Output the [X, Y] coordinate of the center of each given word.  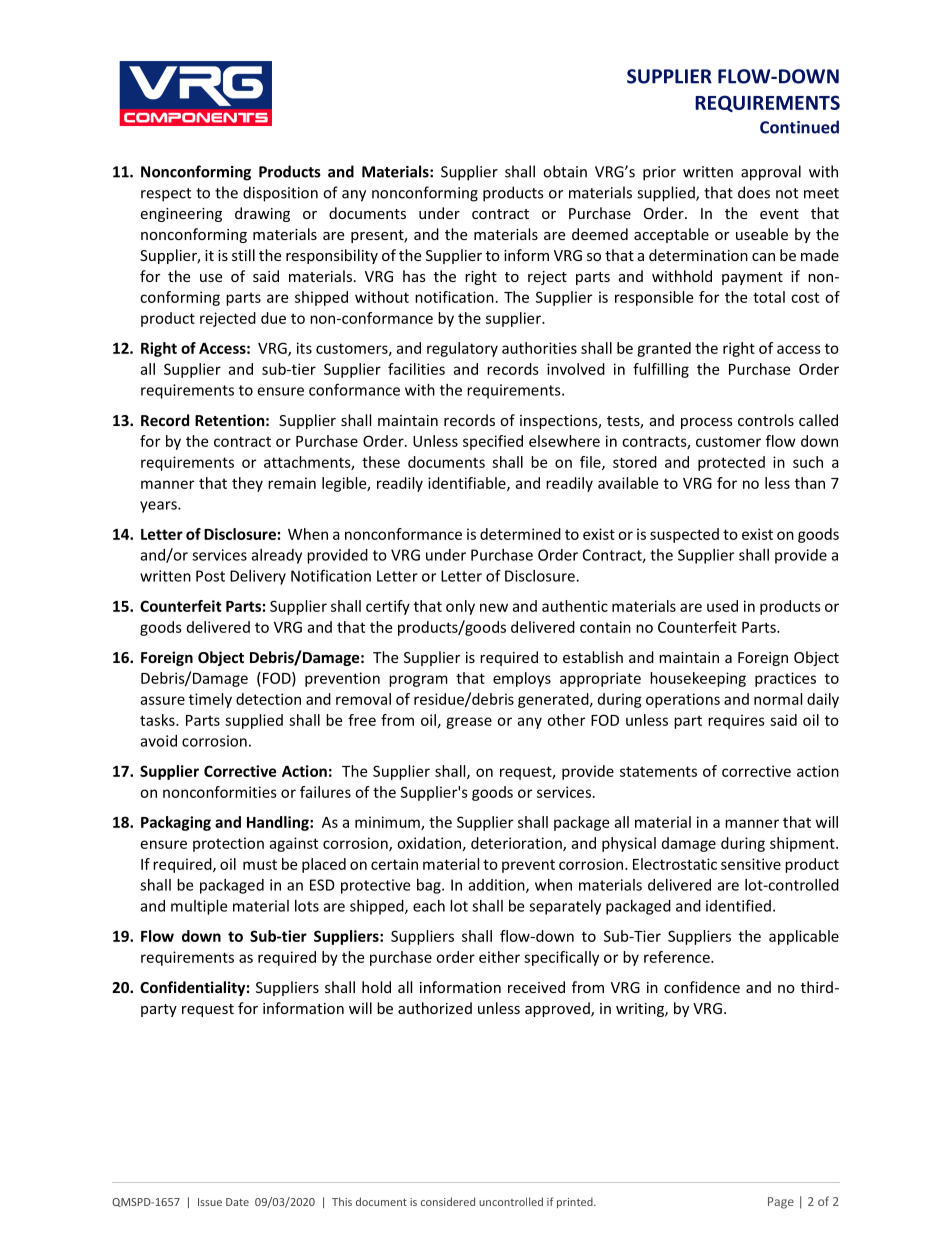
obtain [565, 171]
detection [268, 699]
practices [785, 679]
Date [237, 1202]
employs [522, 679]
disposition [280, 194]
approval [771, 173]
